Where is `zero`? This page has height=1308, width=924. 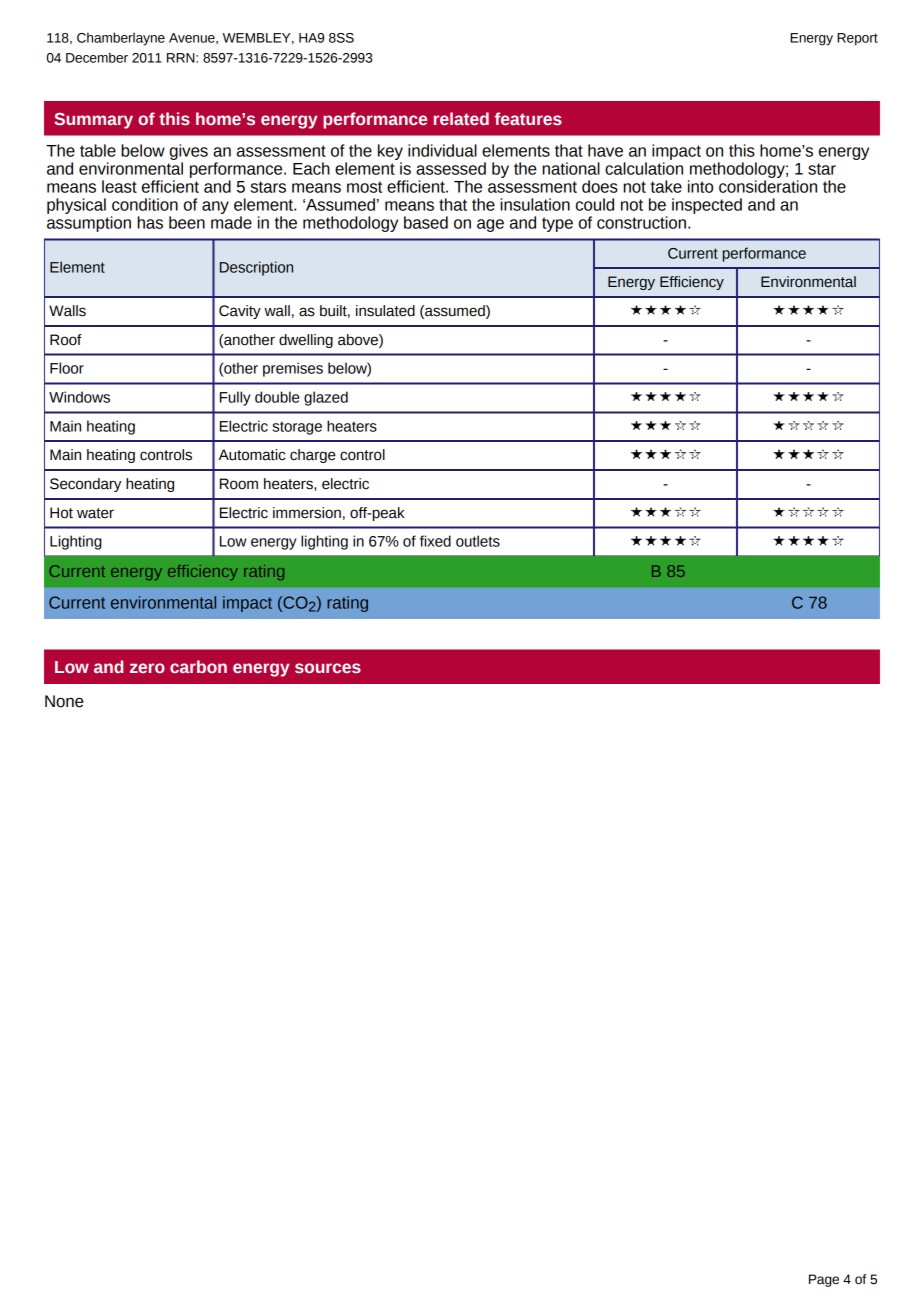
zero is located at coordinates (147, 668).
